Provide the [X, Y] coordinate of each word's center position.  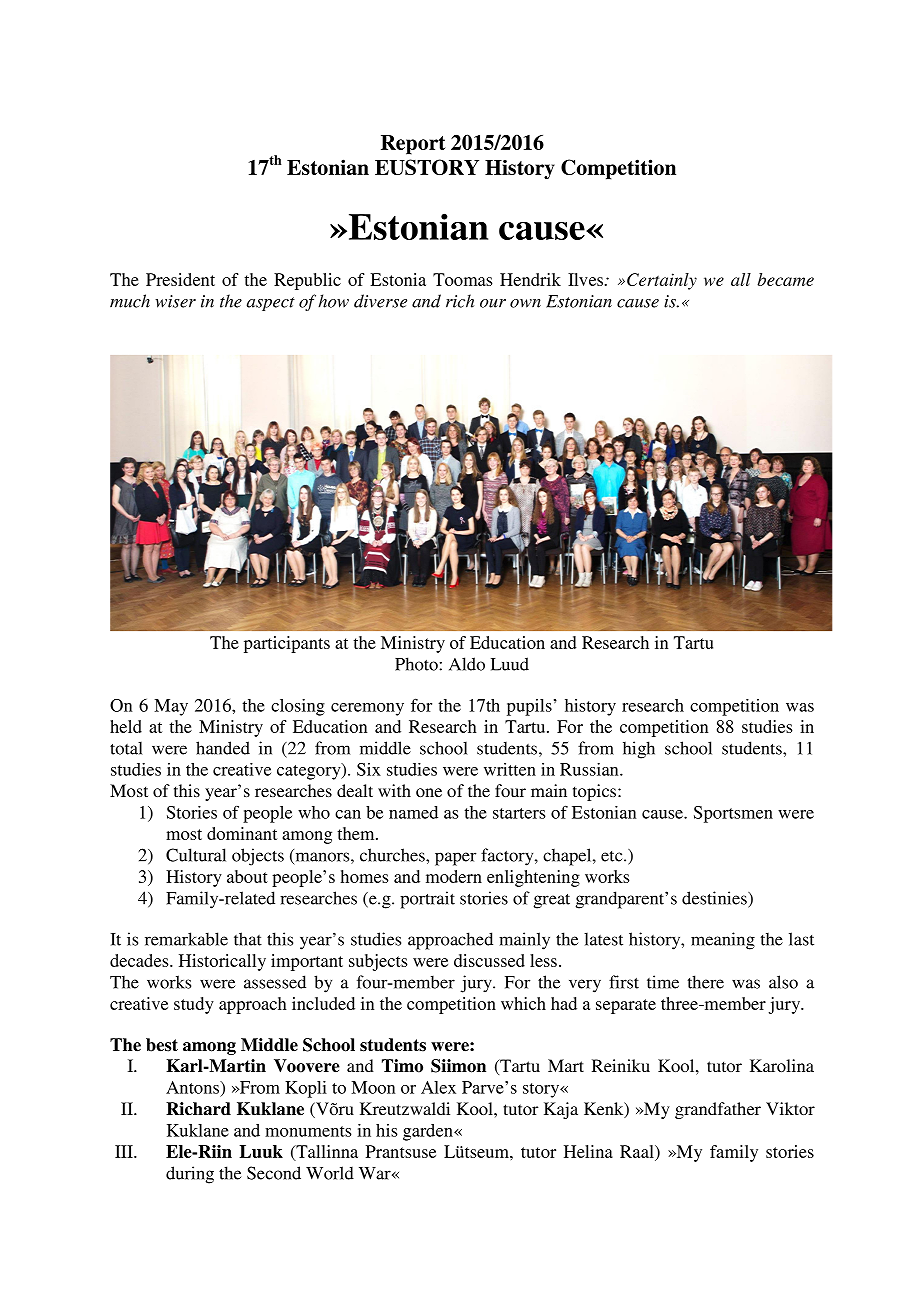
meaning [723, 941]
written [510, 769]
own [525, 303]
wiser [175, 301]
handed [223, 748]
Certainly [662, 281]
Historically [222, 962]
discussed [489, 960]
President [180, 279]
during [190, 1175]
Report [413, 145]
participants [287, 644]
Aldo [467, 664]
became [785, 279]
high [639, 750]
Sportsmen [733, 814]
